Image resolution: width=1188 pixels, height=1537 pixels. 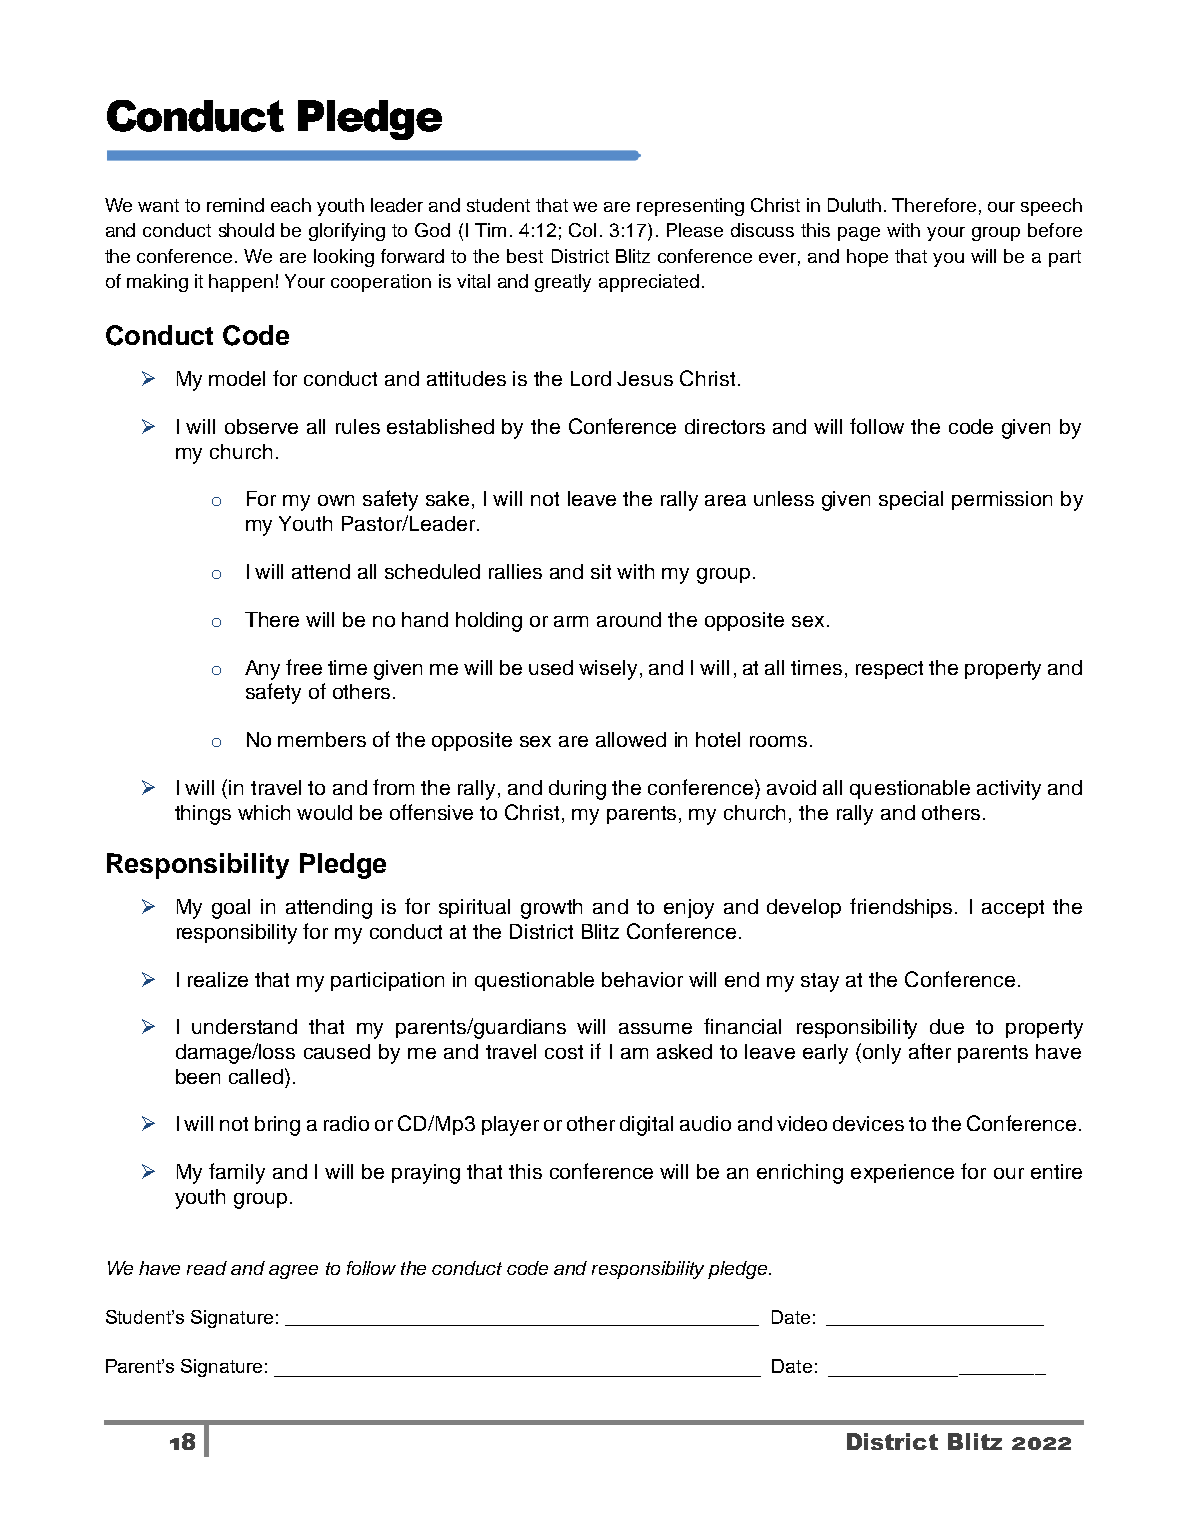 I want to click on due, so click(x=947, y=1026).
